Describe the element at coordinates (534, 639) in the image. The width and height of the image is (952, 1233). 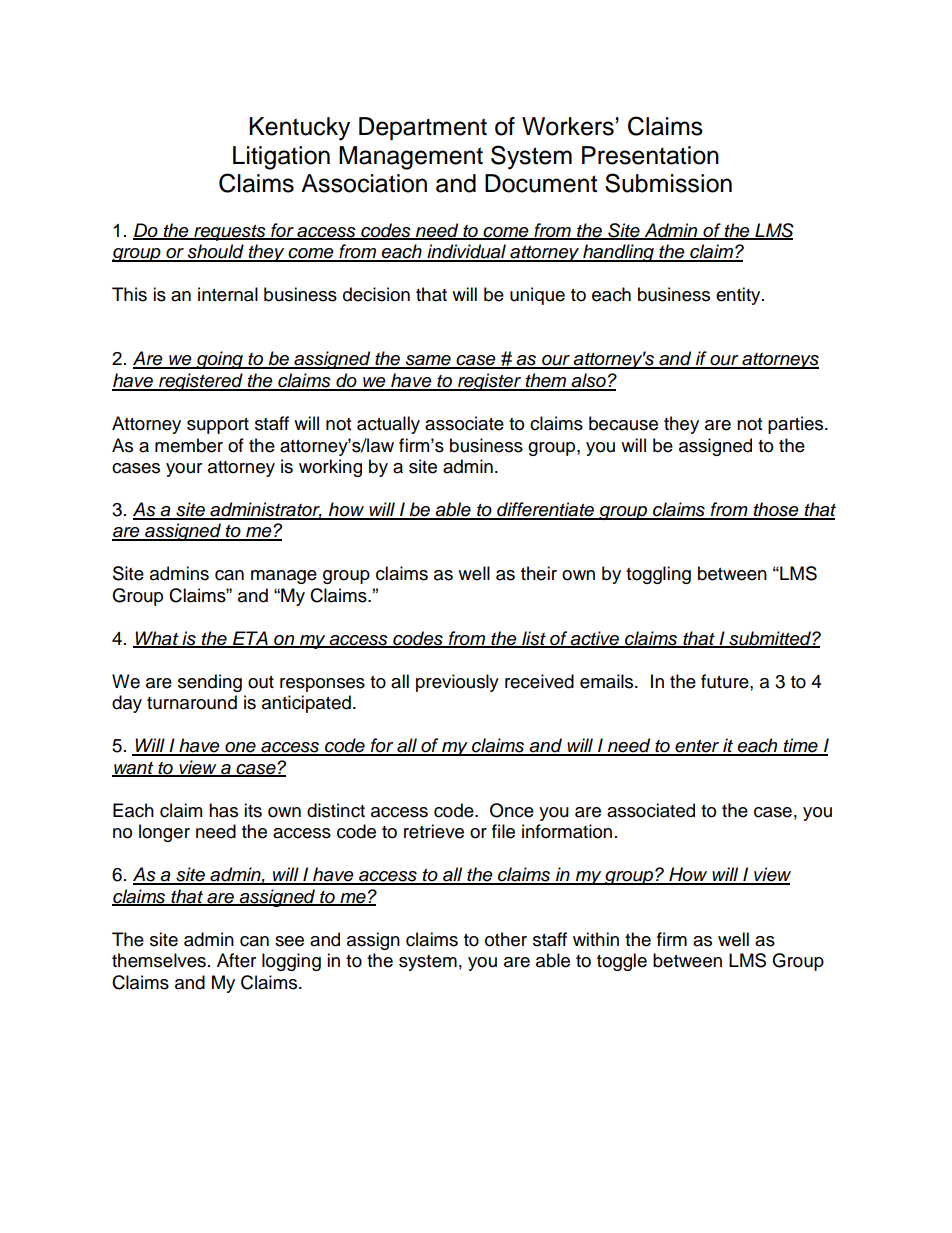
I see `list` at that location.
